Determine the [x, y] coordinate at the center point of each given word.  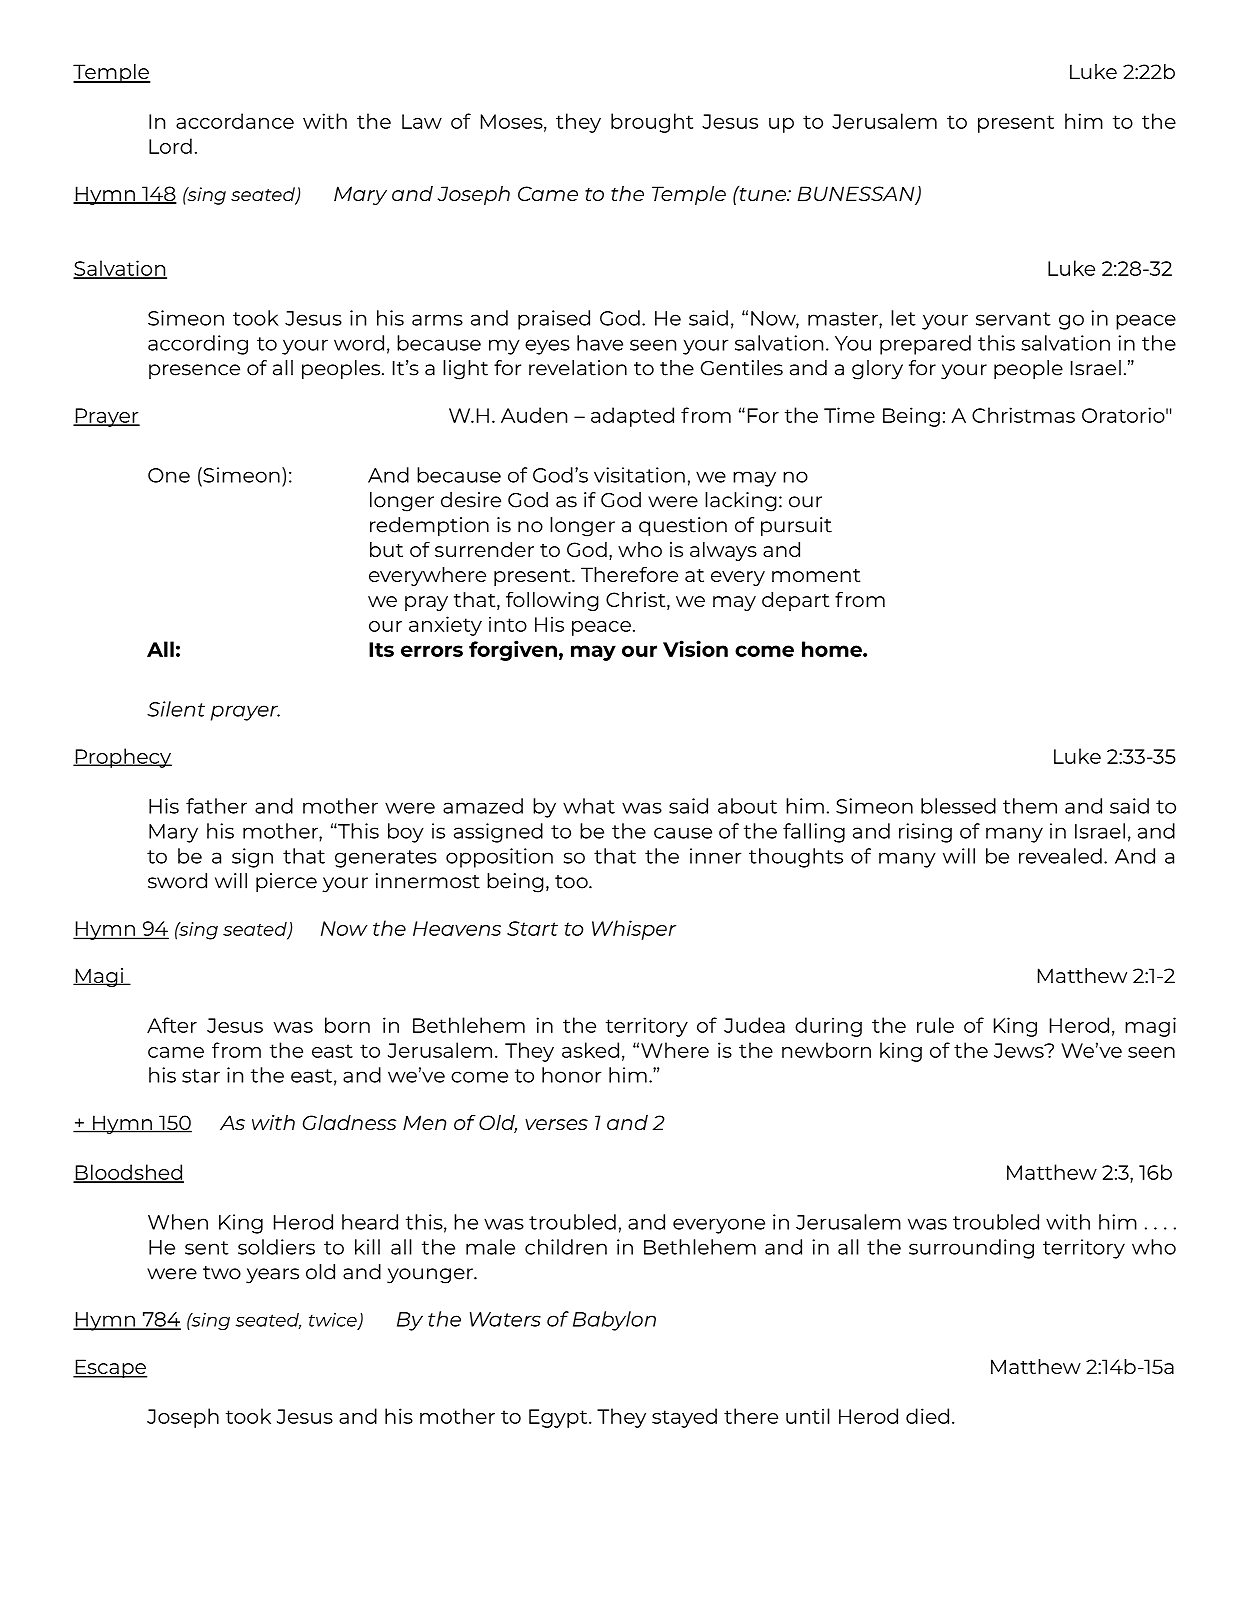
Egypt [559, 1418]
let [903, 318]
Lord [170, 146]
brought [652, 123]
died [927, 1416]
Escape [110, 1368]
